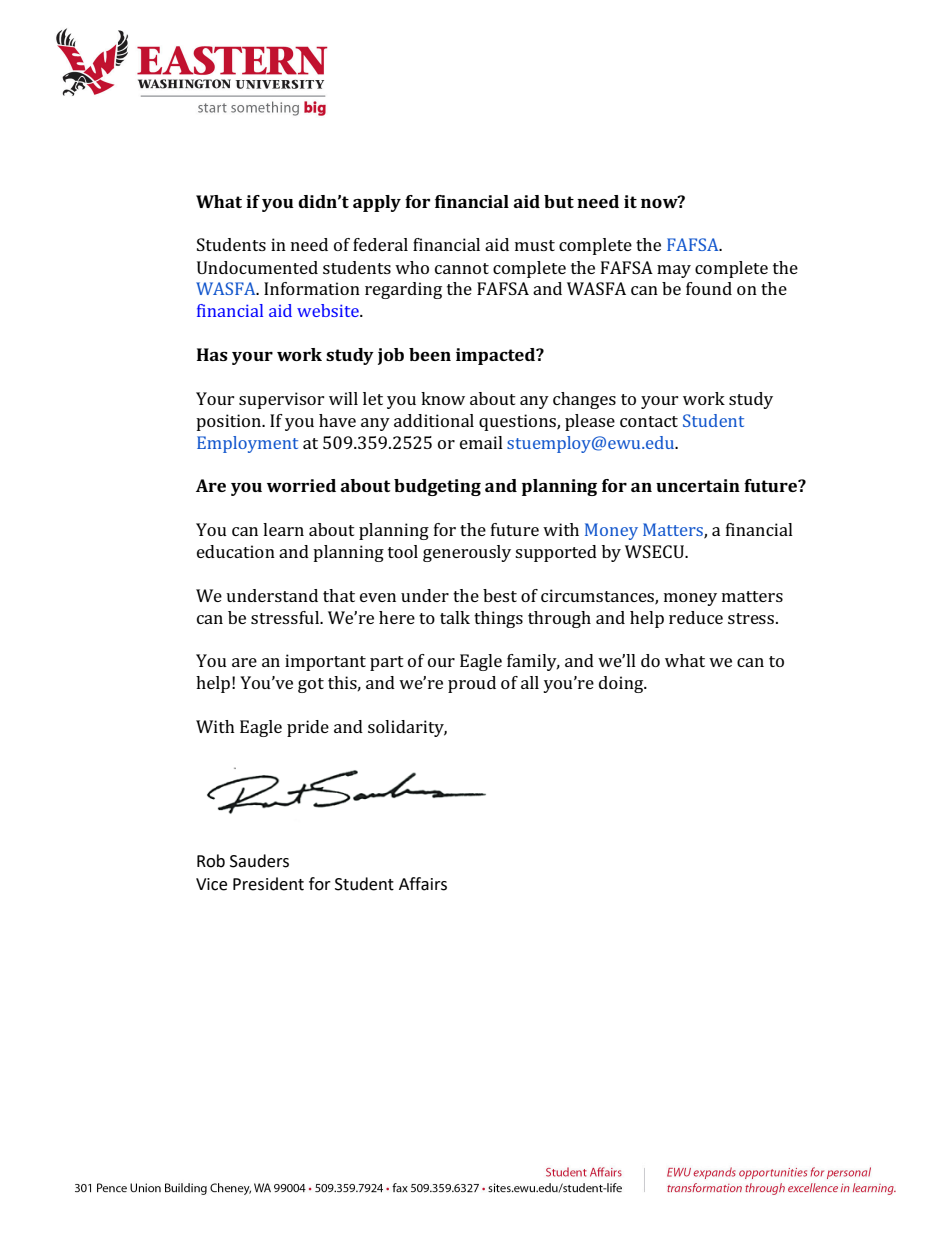  Describe the element at coordinates (268, 884) in the screenshot. I see `President` at that location.
